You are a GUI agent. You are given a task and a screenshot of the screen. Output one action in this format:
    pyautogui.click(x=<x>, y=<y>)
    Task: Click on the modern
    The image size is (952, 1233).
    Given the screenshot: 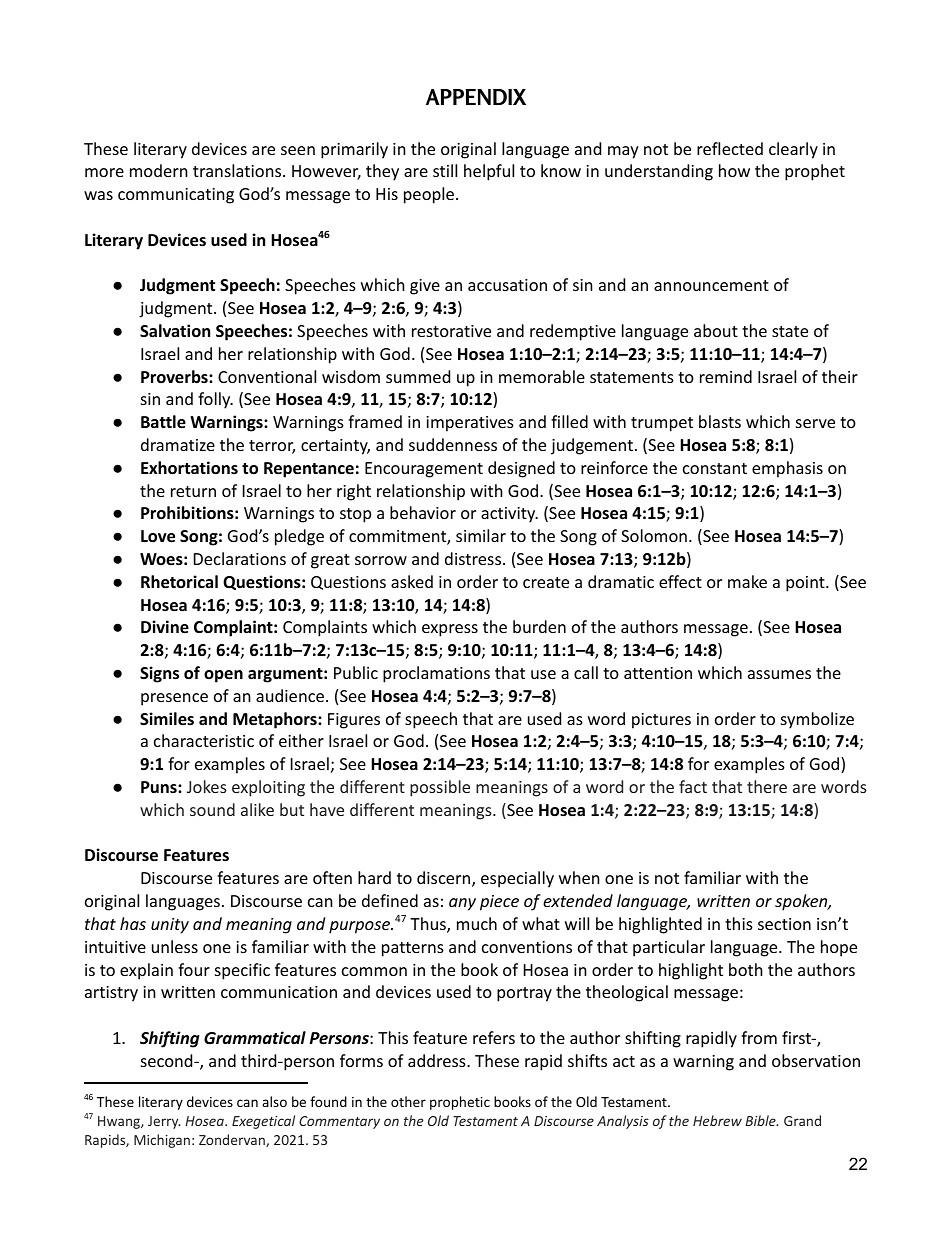 What is the action you would take?
    pyautogui.click(x=159, y=170)
